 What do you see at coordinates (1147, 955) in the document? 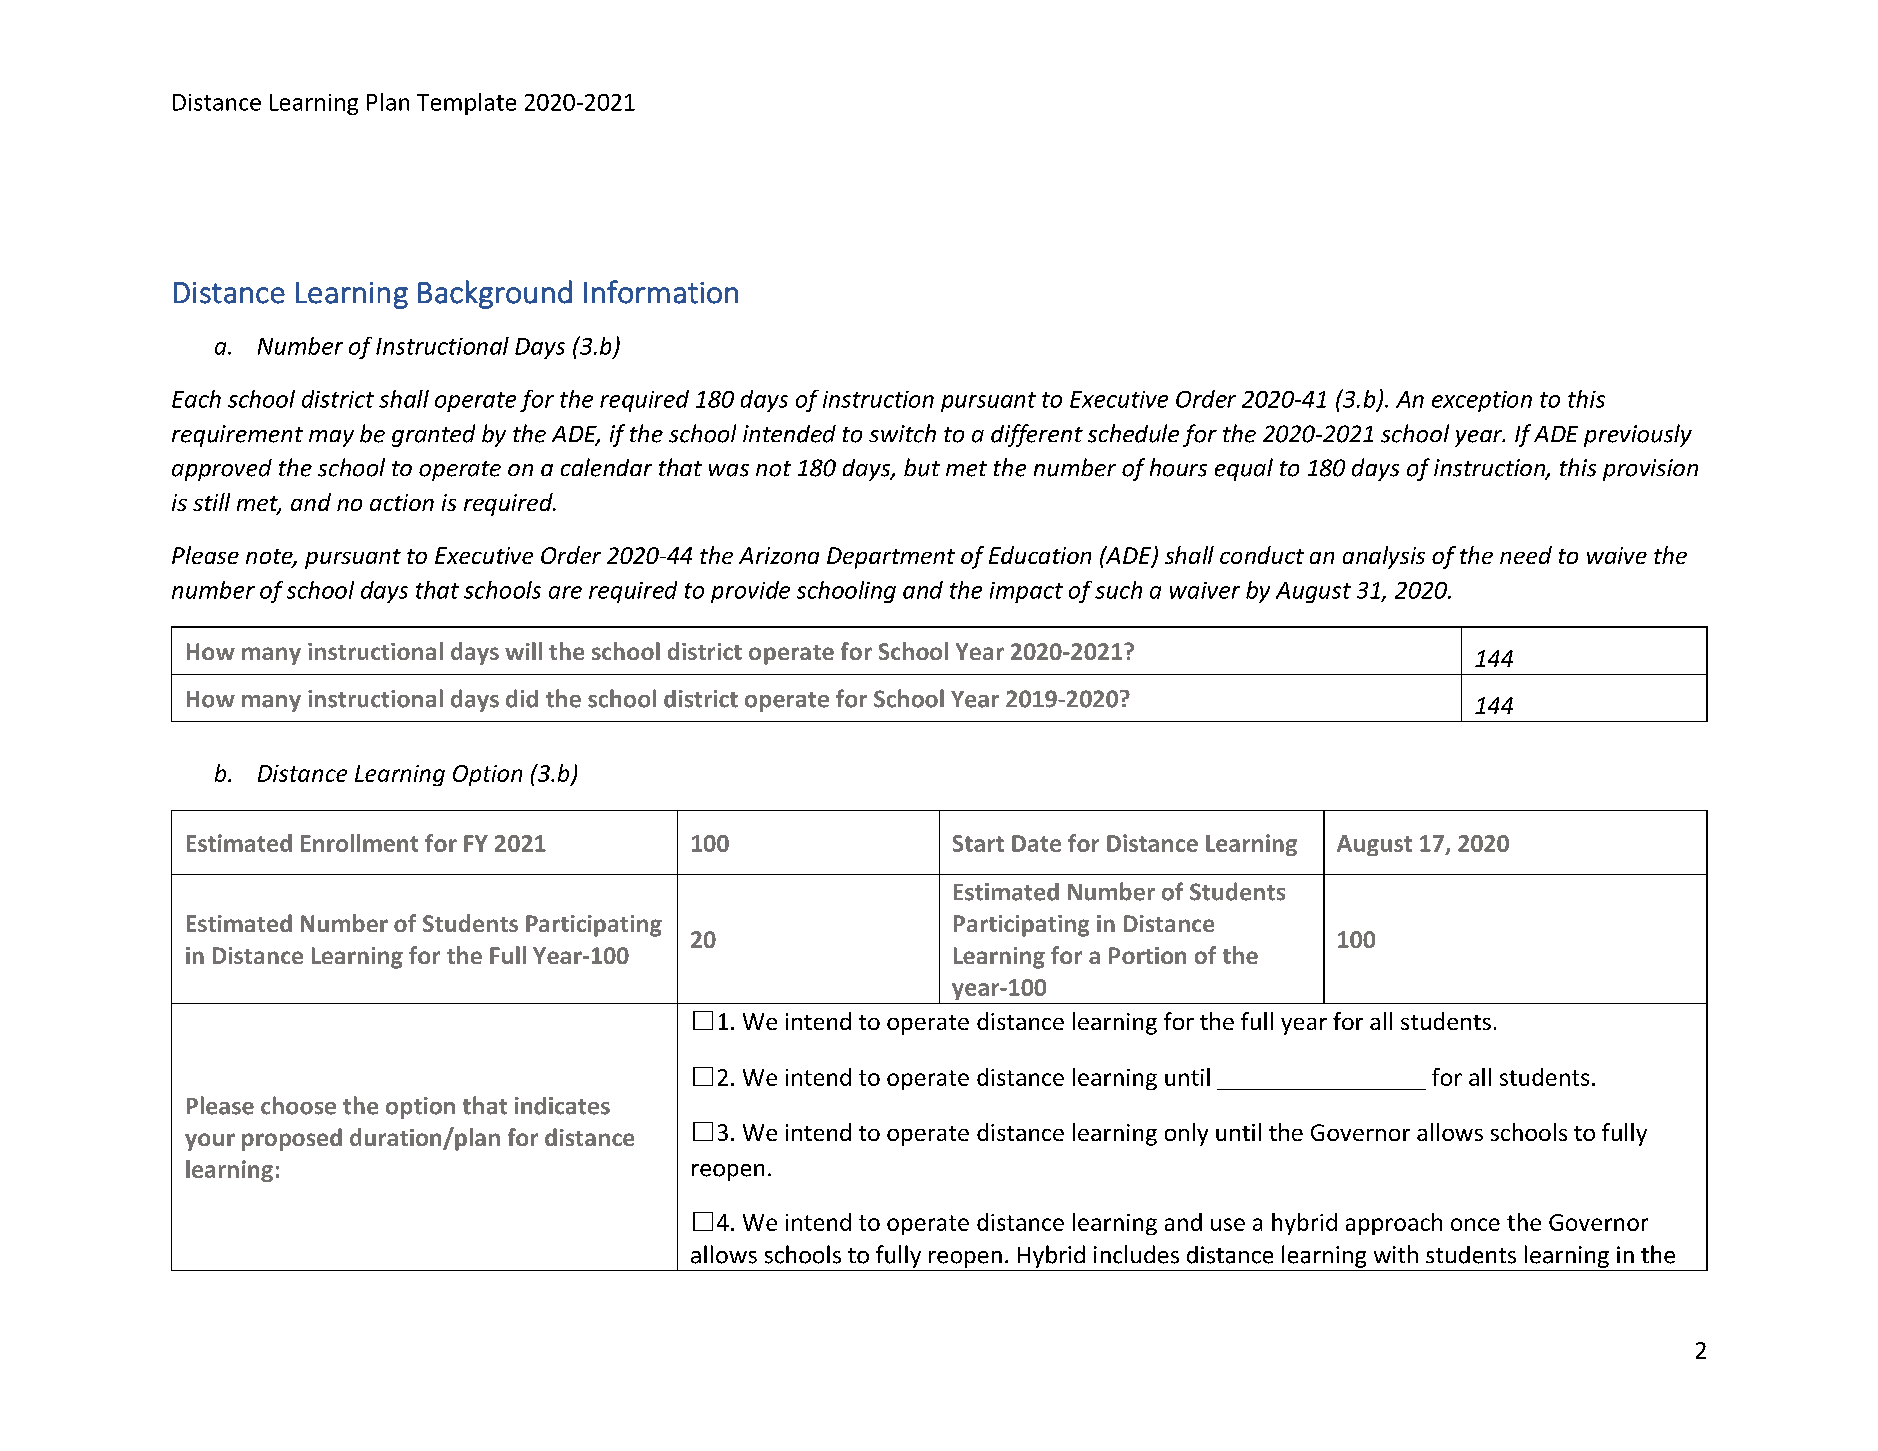
I see `Portion` at bounding box center [1147, 955].
